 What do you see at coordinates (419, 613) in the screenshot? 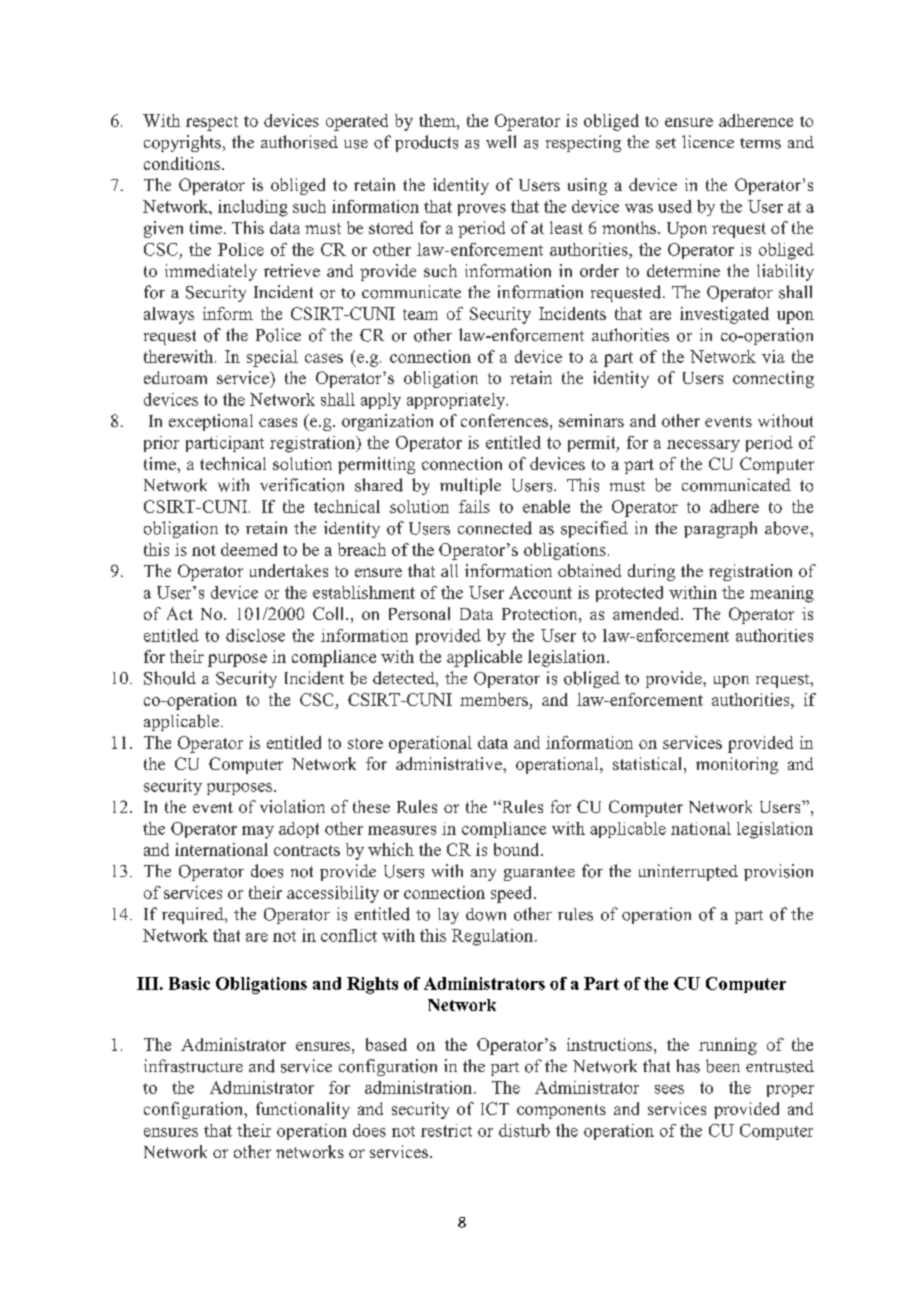
I see `Personal` at bounding box center [419, 613].
